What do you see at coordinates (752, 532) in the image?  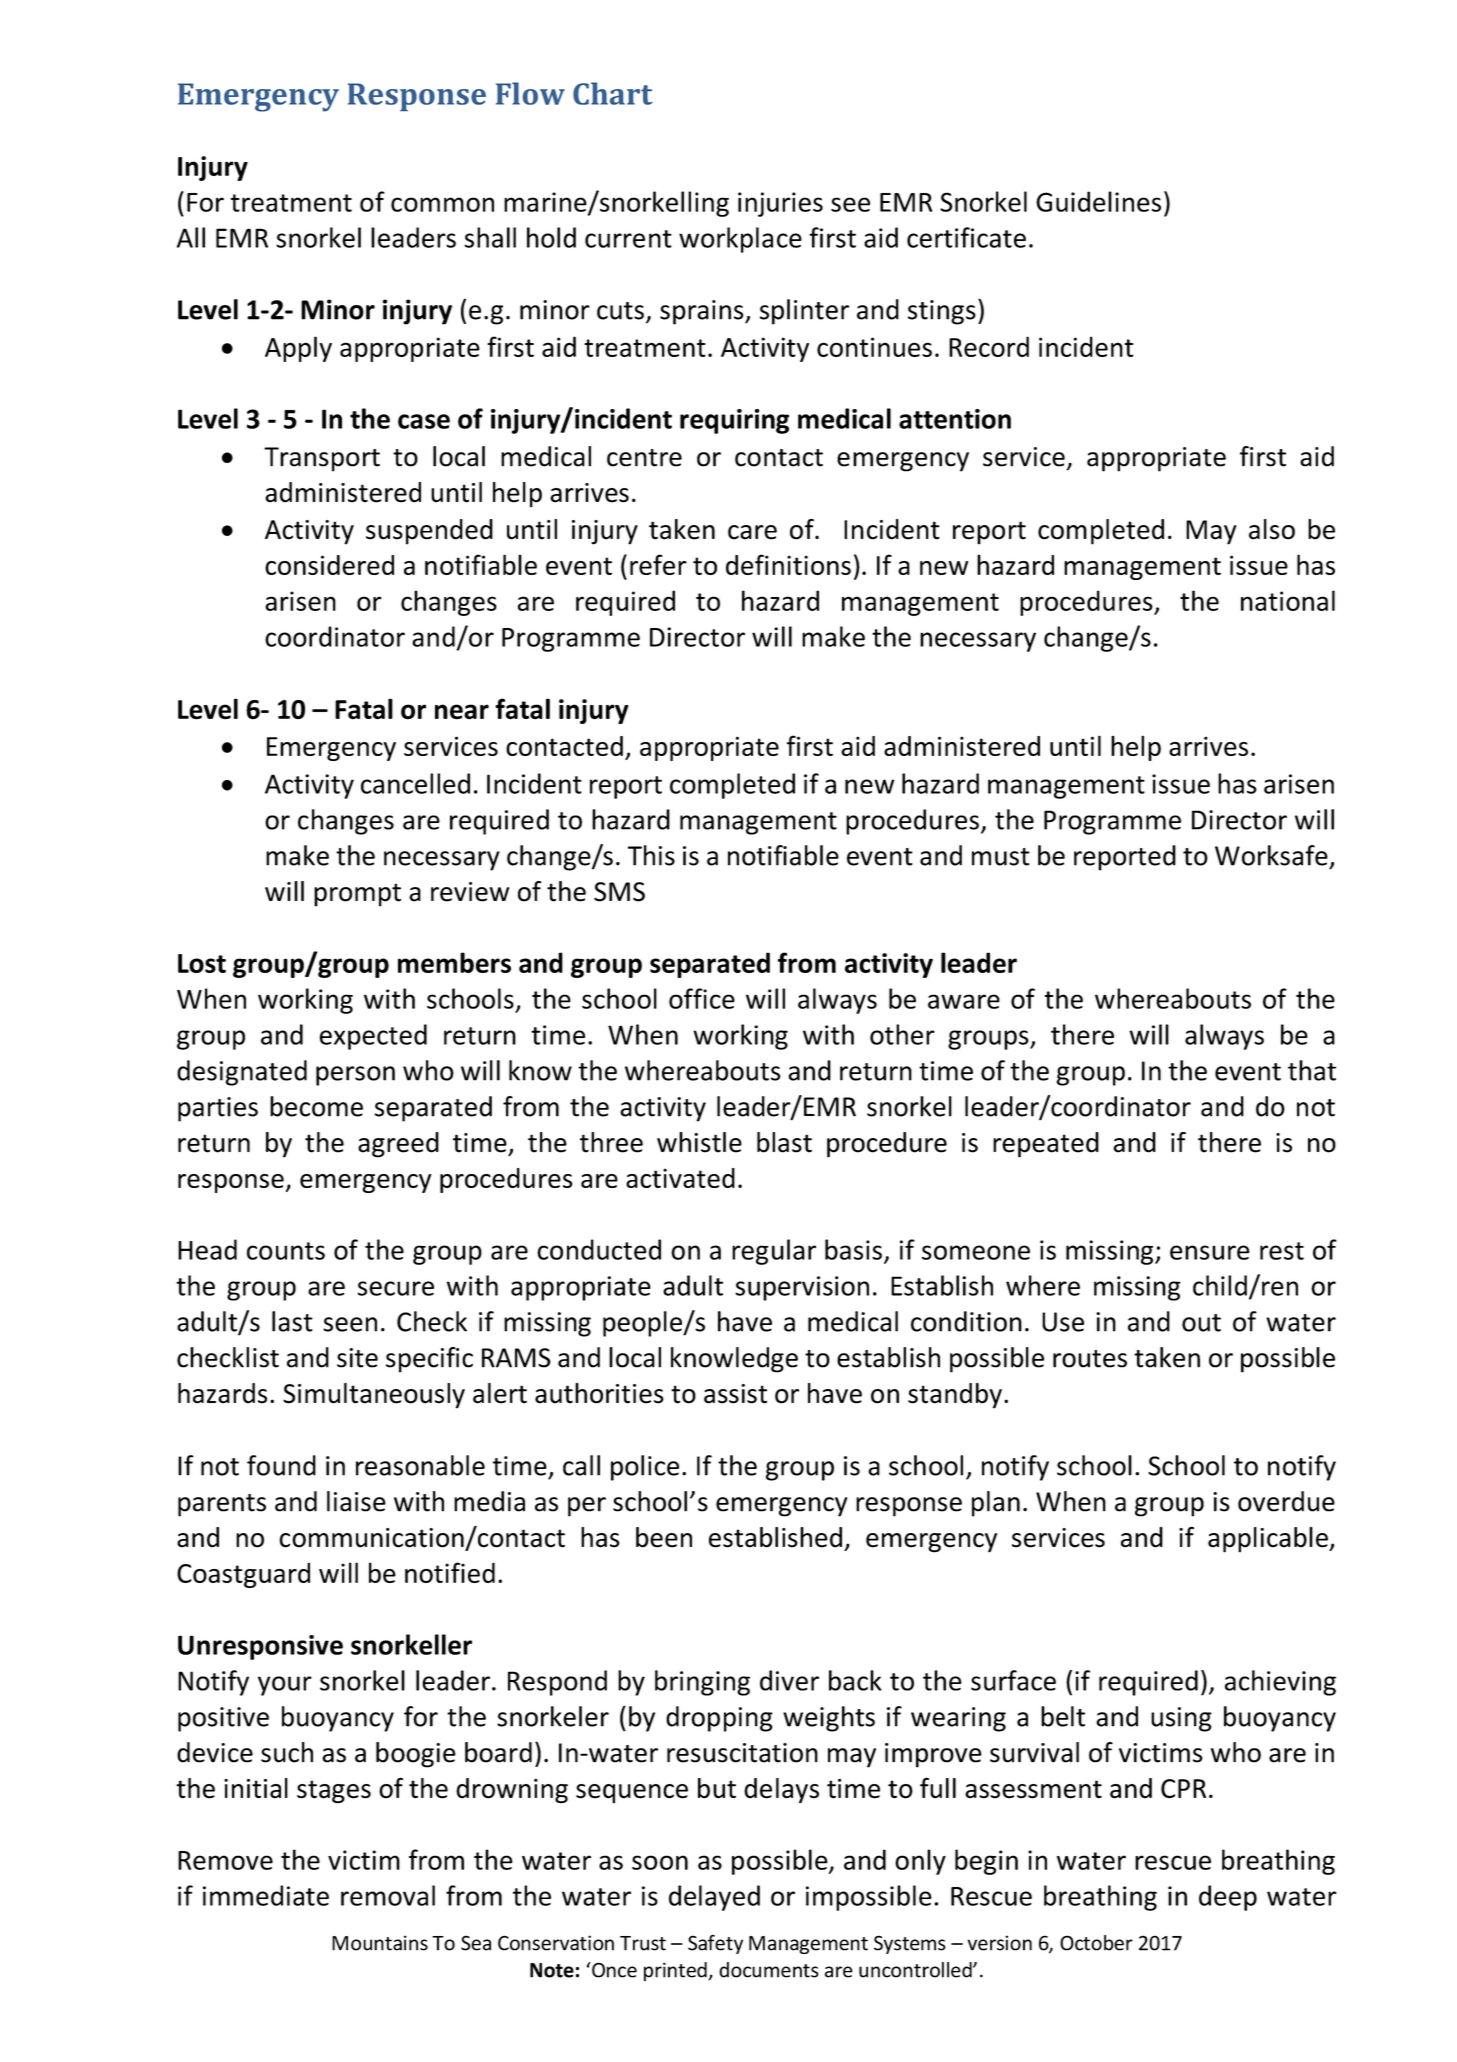 I see `care` at bounding box center [752, 532].
